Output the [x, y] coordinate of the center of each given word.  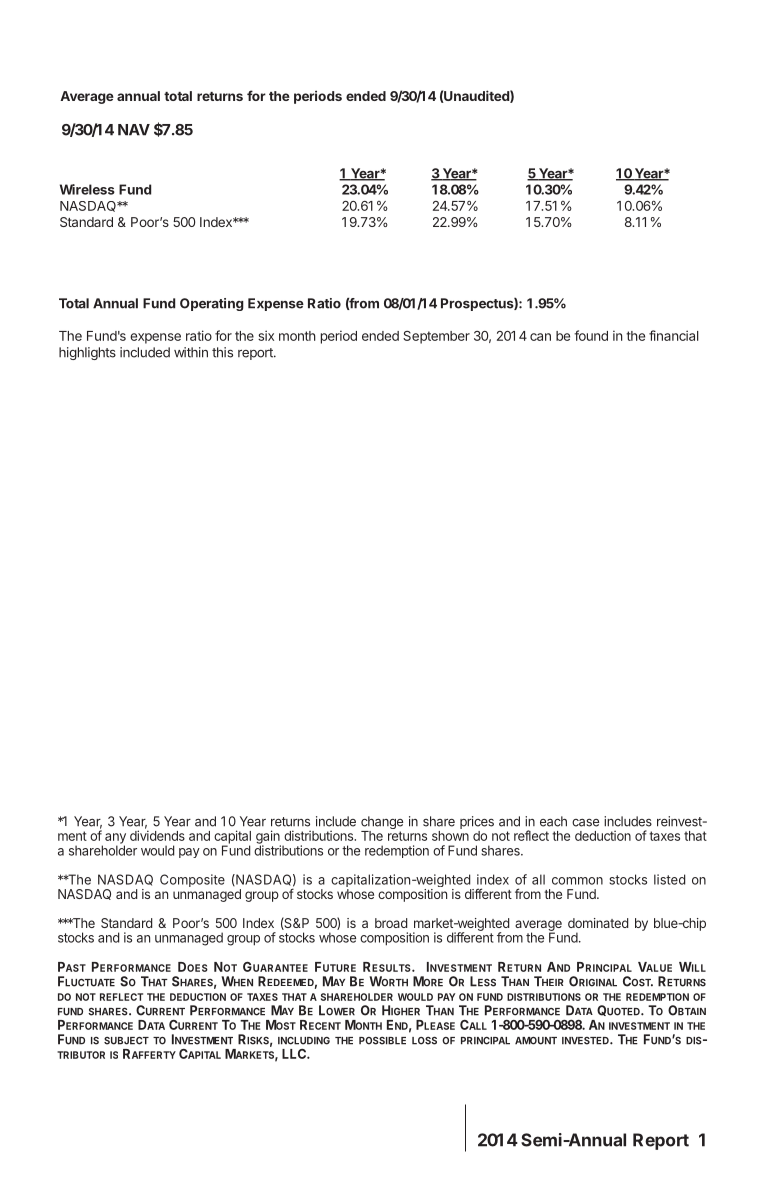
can [540, 337]
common [577, 881]
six [266, 335]
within [191, 352]
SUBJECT [126, 1041]
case [585, 823]
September [436, 337]
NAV [134, 130]
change [382, 824]
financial [674, 335]
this [222, 352]
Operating [212, 304]
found [591, 335]
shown [450, 836]
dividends [157, 835]
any [115, 839]
